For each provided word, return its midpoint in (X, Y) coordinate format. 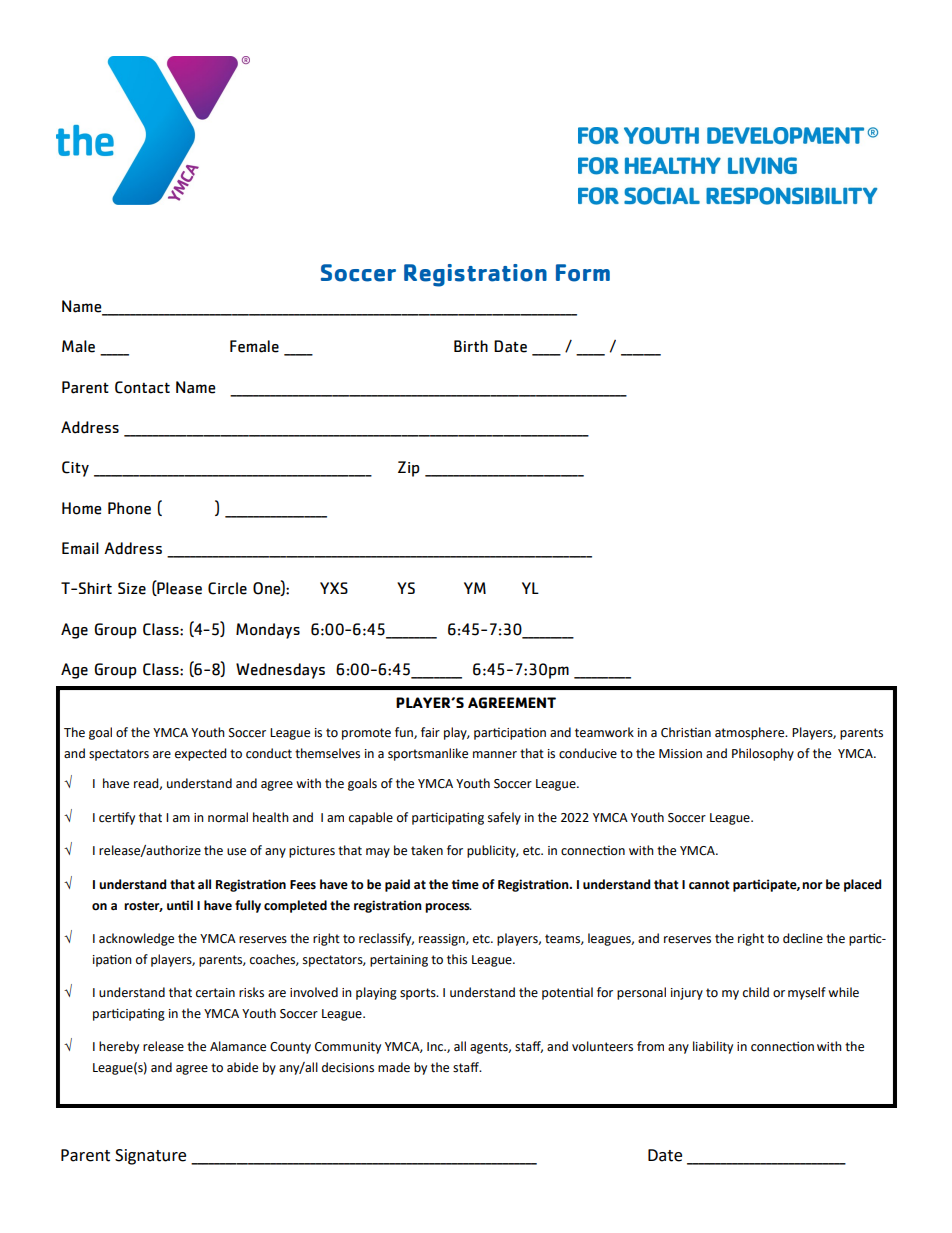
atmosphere (751, 733)
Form (583, 273)
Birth (471, 346)
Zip (409, 469)
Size (132, 588)
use (236, 852)
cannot (709, 885)
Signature (150, 1157)
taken (427, 850)
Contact (142, 387)
